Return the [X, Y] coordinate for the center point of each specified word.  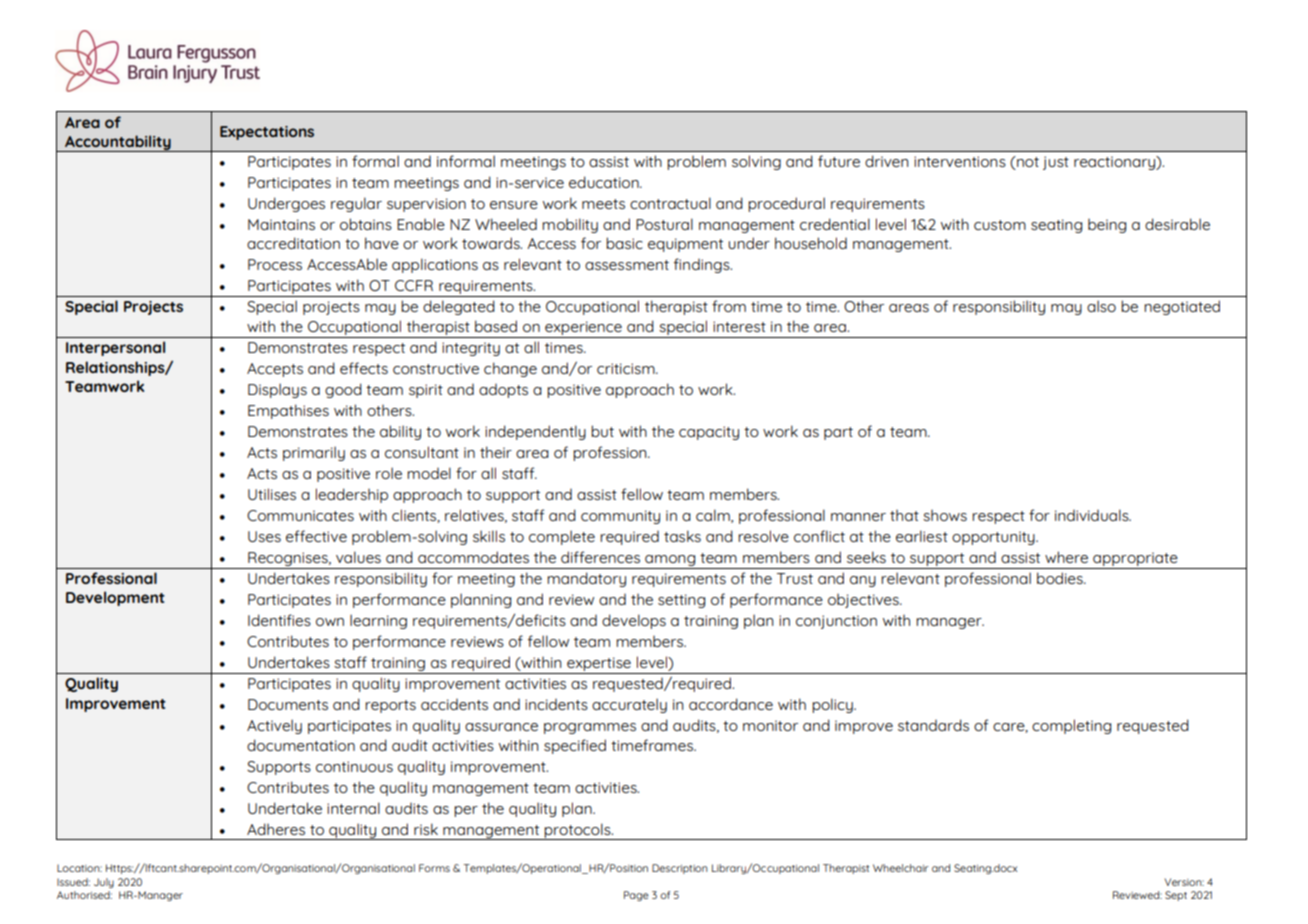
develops [634, 621]
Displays [277, 390]
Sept [1176, 896]
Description [679, 869]
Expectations [267, 133]
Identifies [279, 620]
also [1101, 306]
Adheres [276, 829]
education [605, 182]
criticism [627, 368]
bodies [1061, 578]
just [1056, 163]
